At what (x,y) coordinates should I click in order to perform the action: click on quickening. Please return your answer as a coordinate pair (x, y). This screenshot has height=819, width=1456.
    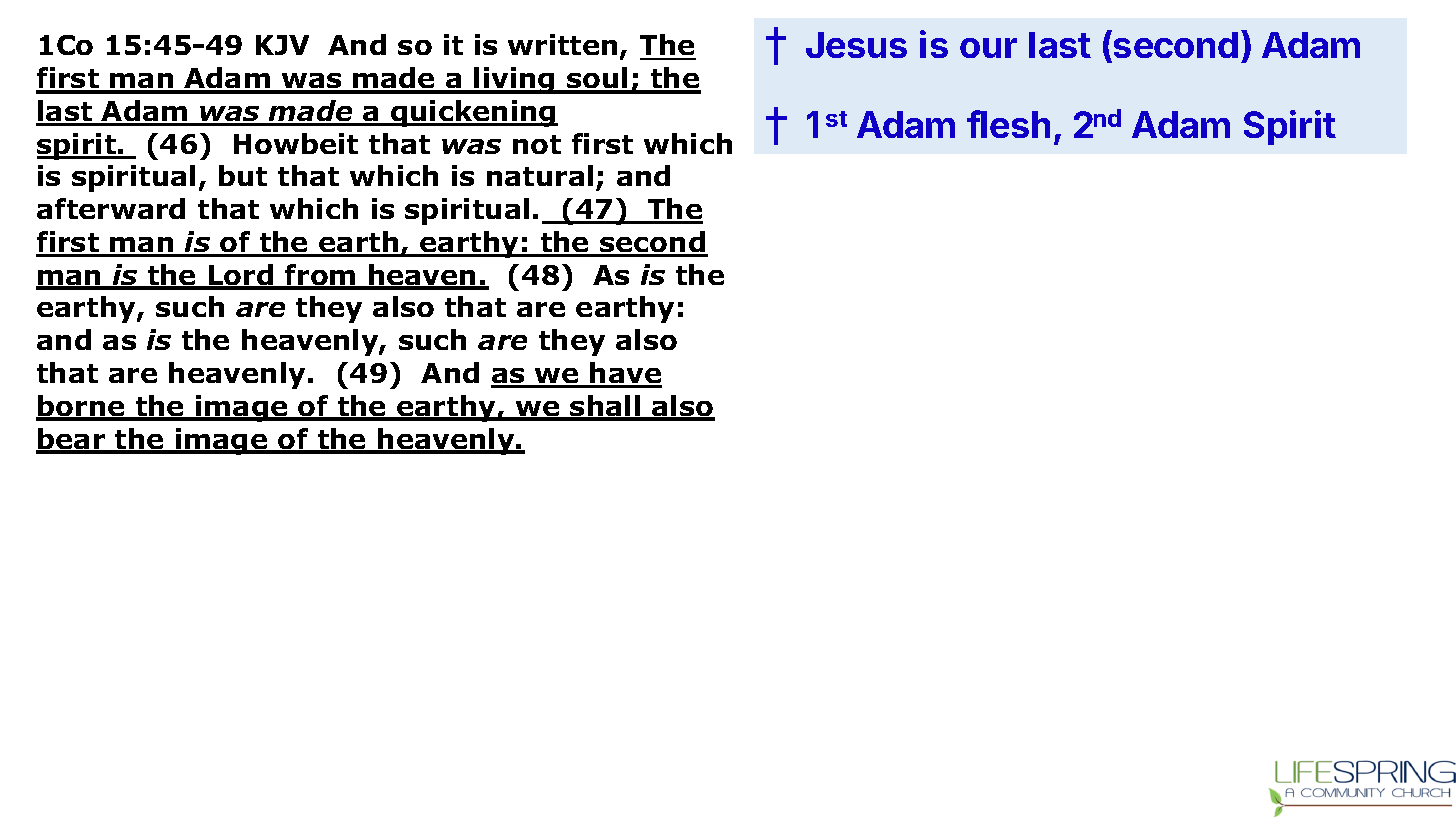
    Looking at the image, I should click on (473, 113).
